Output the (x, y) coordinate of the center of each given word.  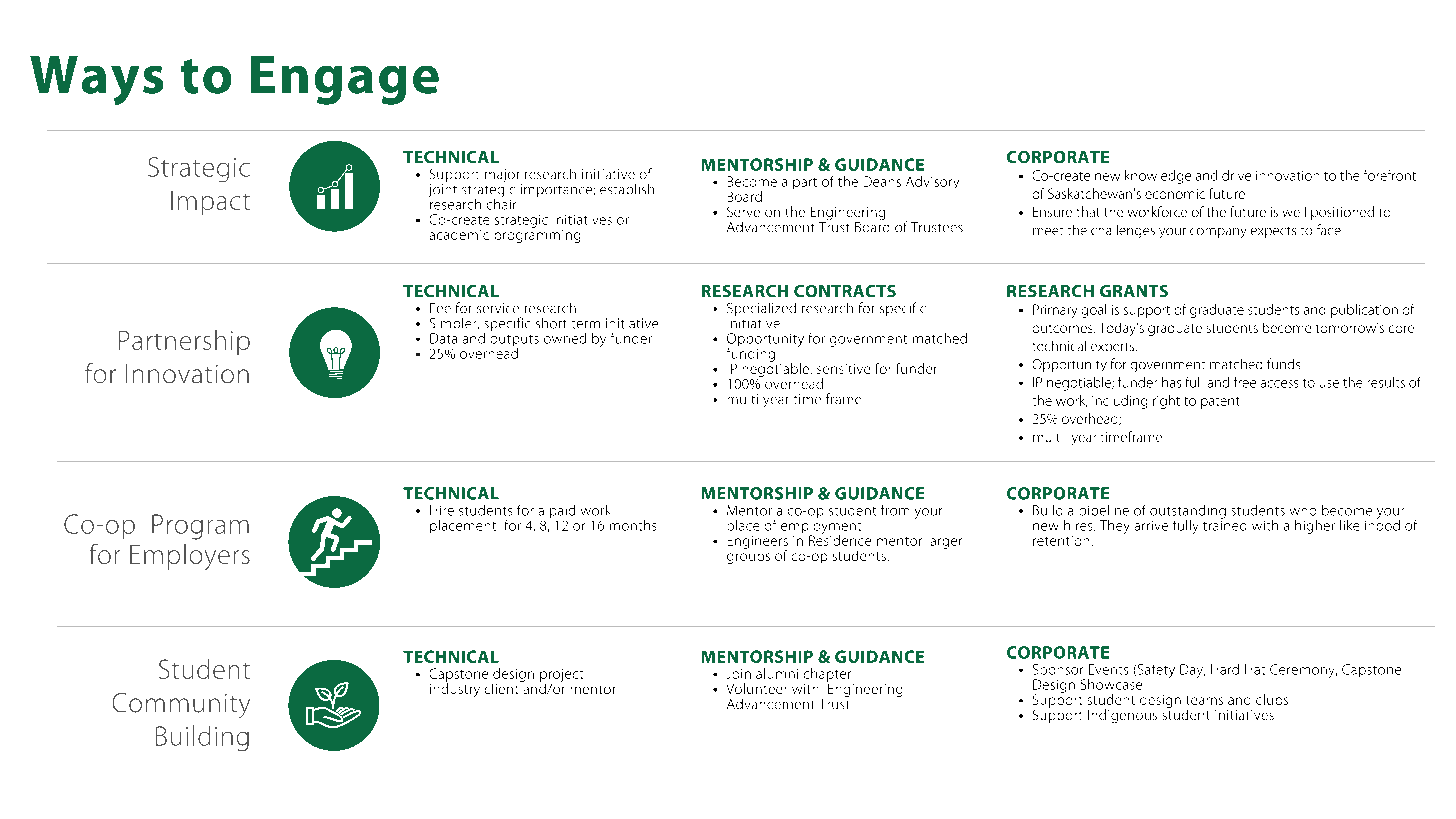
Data (443, 338)
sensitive (843, 369)
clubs (1272, 699)
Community (181, 705)
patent (1220, 403)
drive (1236, 175)
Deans (882, 181)
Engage (345, 80)
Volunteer (756, 688)
